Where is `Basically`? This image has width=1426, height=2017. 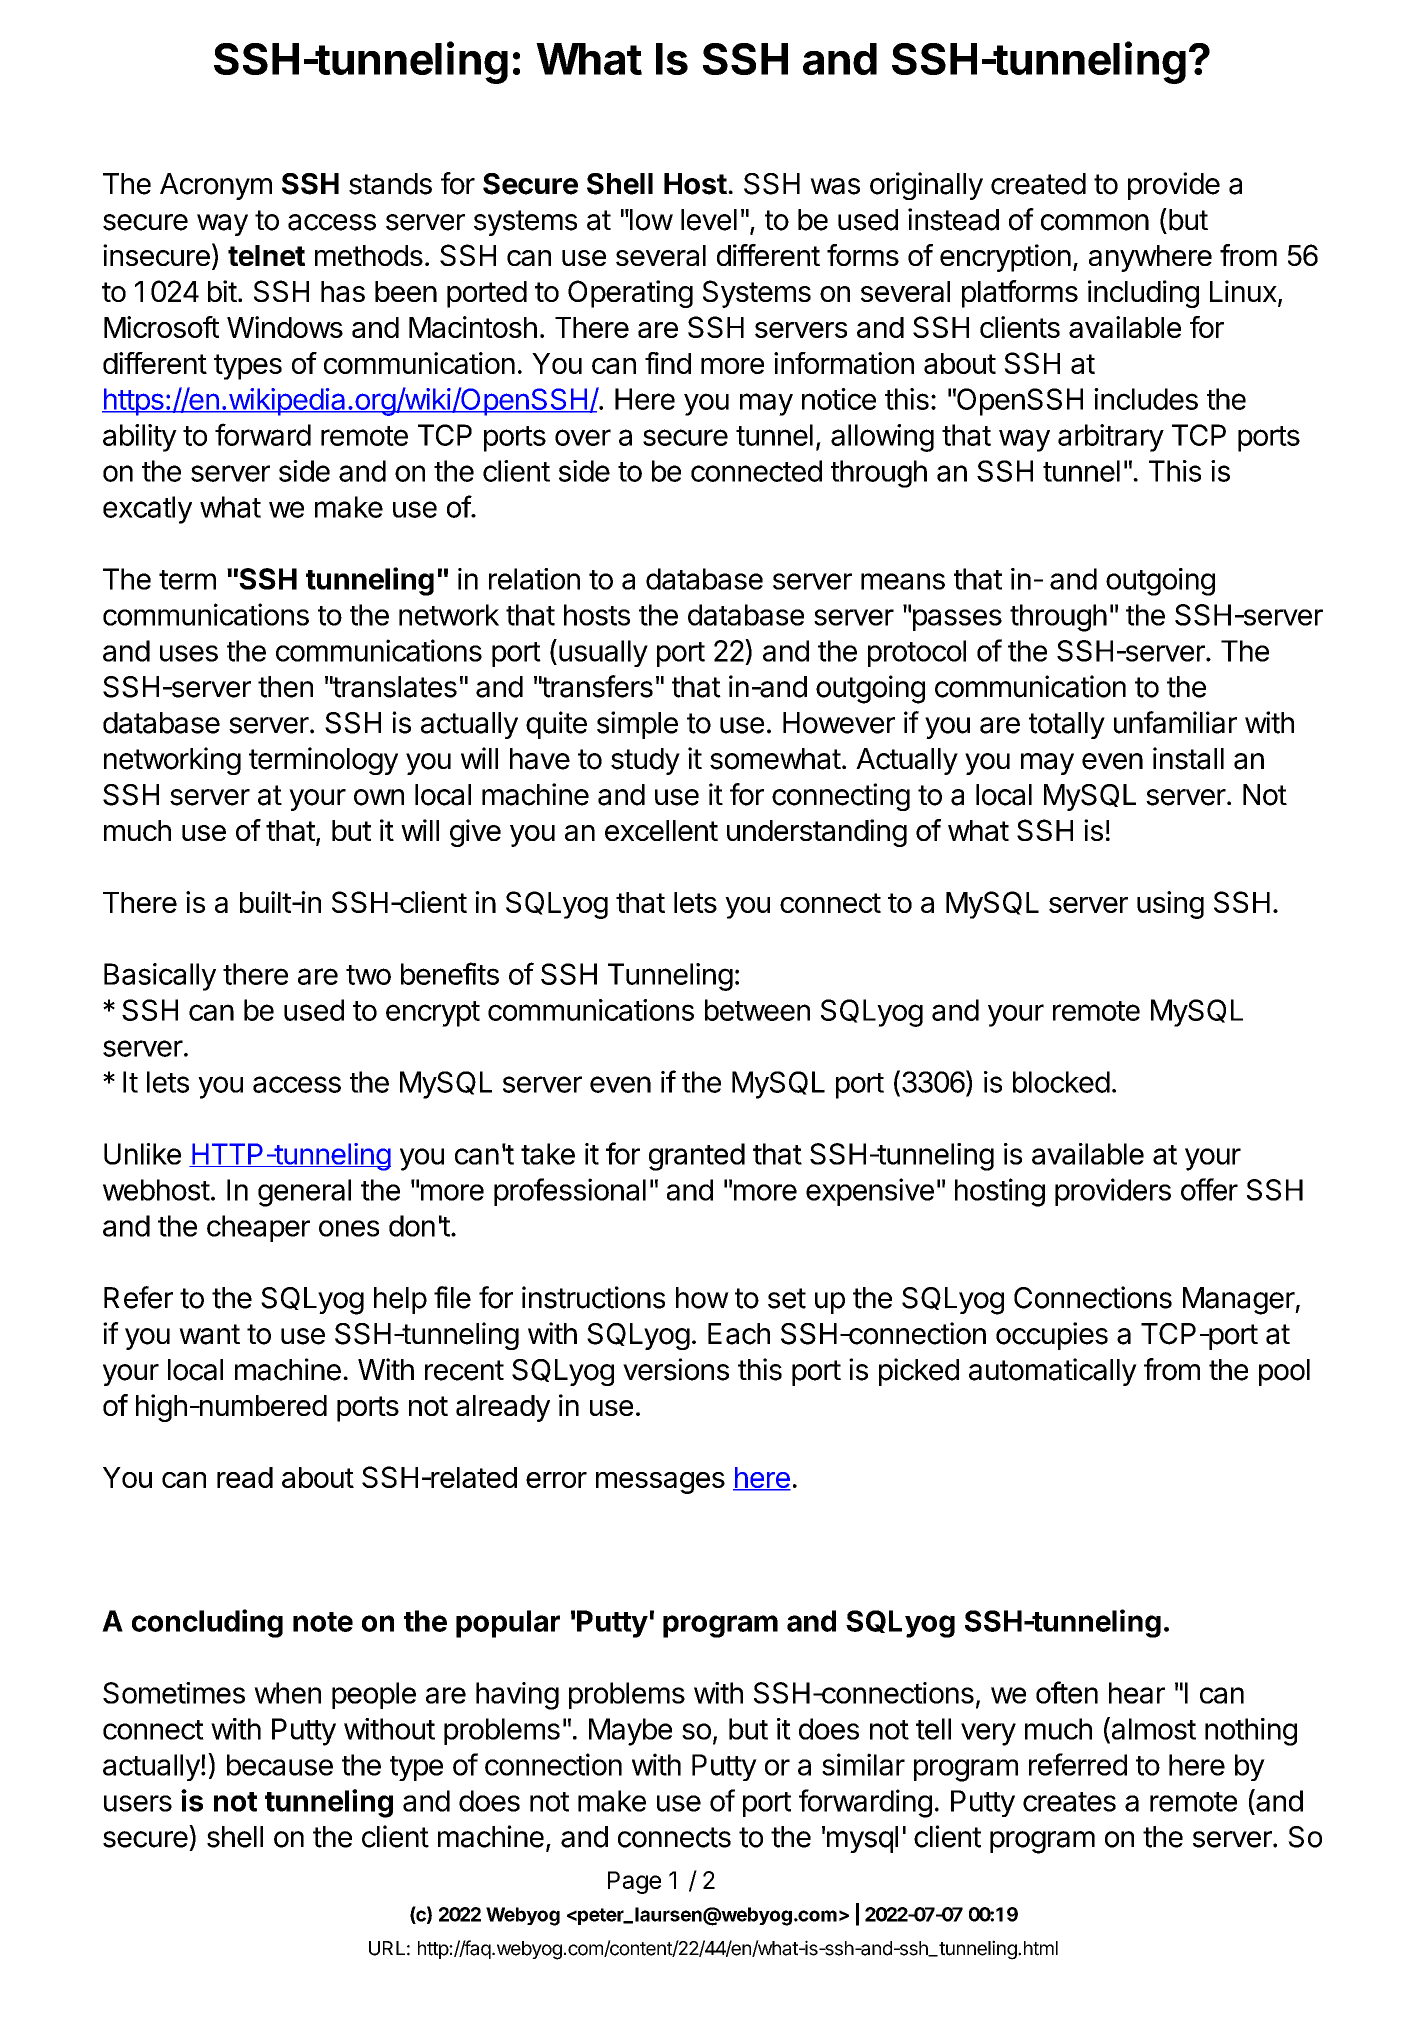 Basically is located at coordinates (160, 977).
